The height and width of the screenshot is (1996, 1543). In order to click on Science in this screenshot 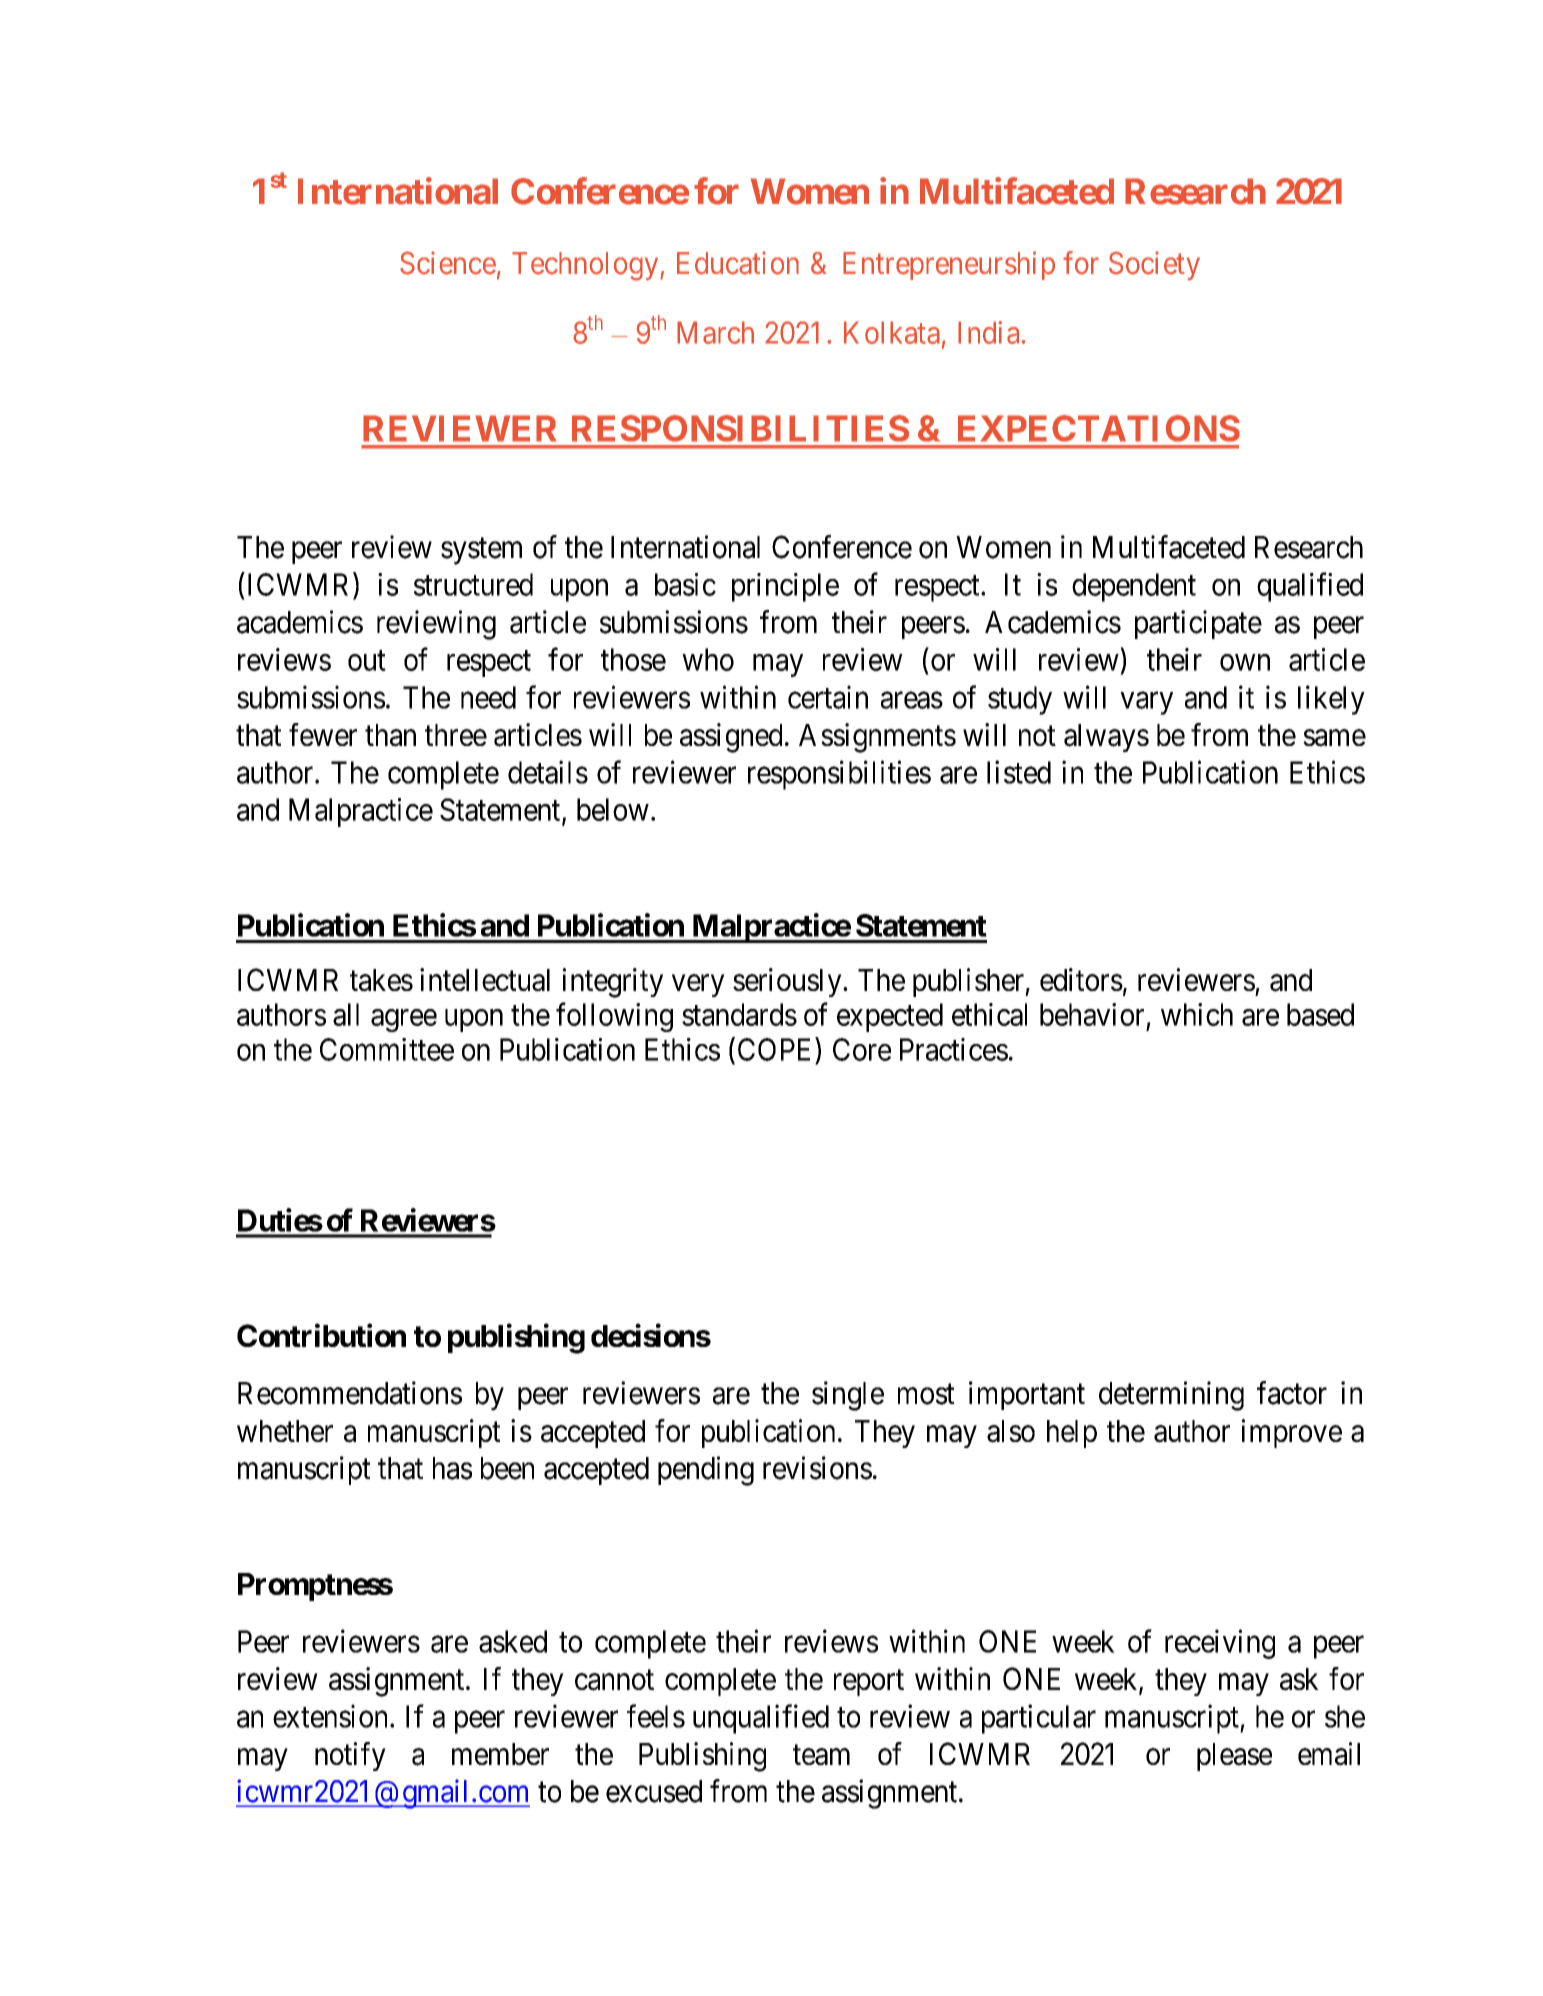, I will do `click(448, 263)`.
